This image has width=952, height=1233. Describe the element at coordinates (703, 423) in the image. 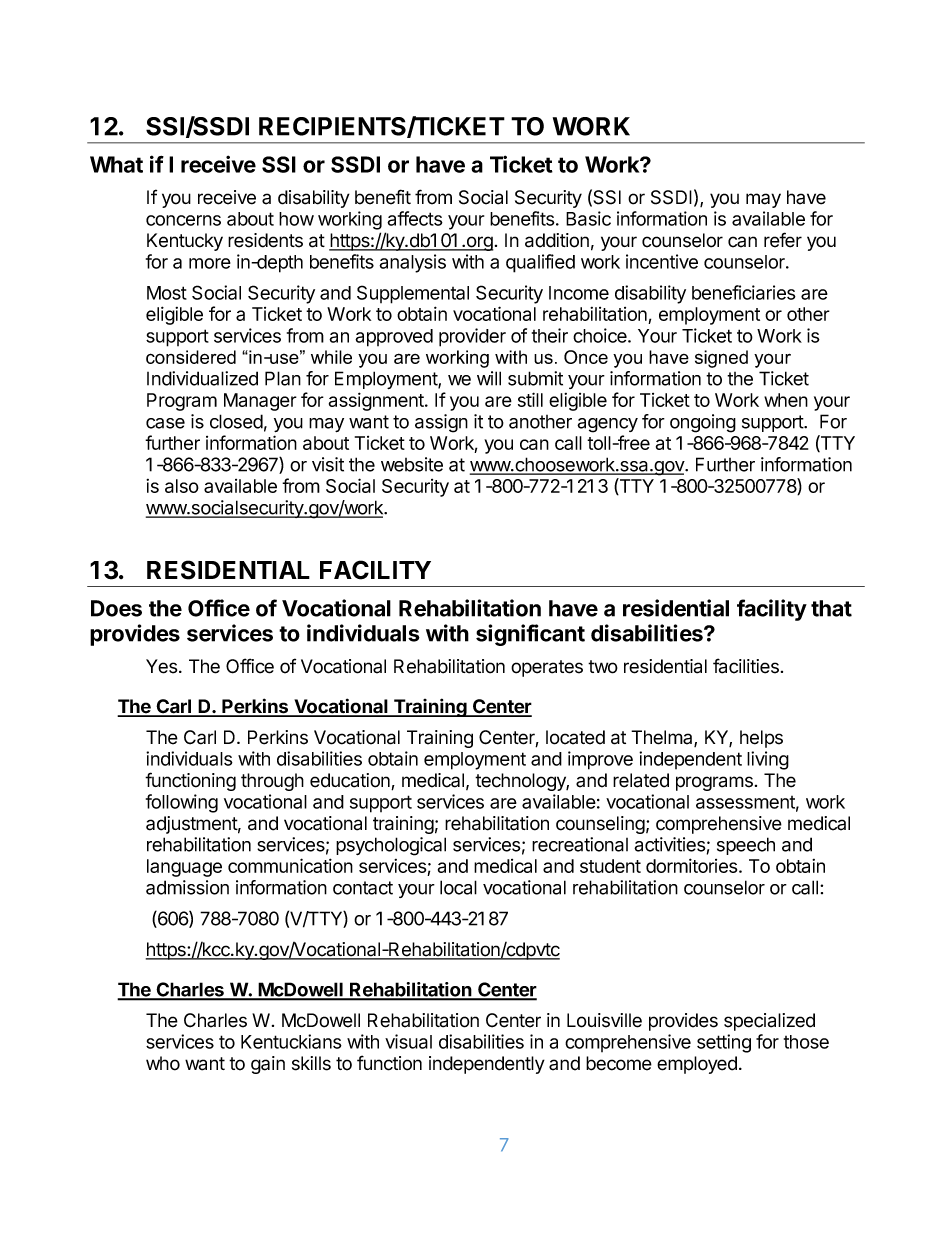

I see `ongoing` at that location.
